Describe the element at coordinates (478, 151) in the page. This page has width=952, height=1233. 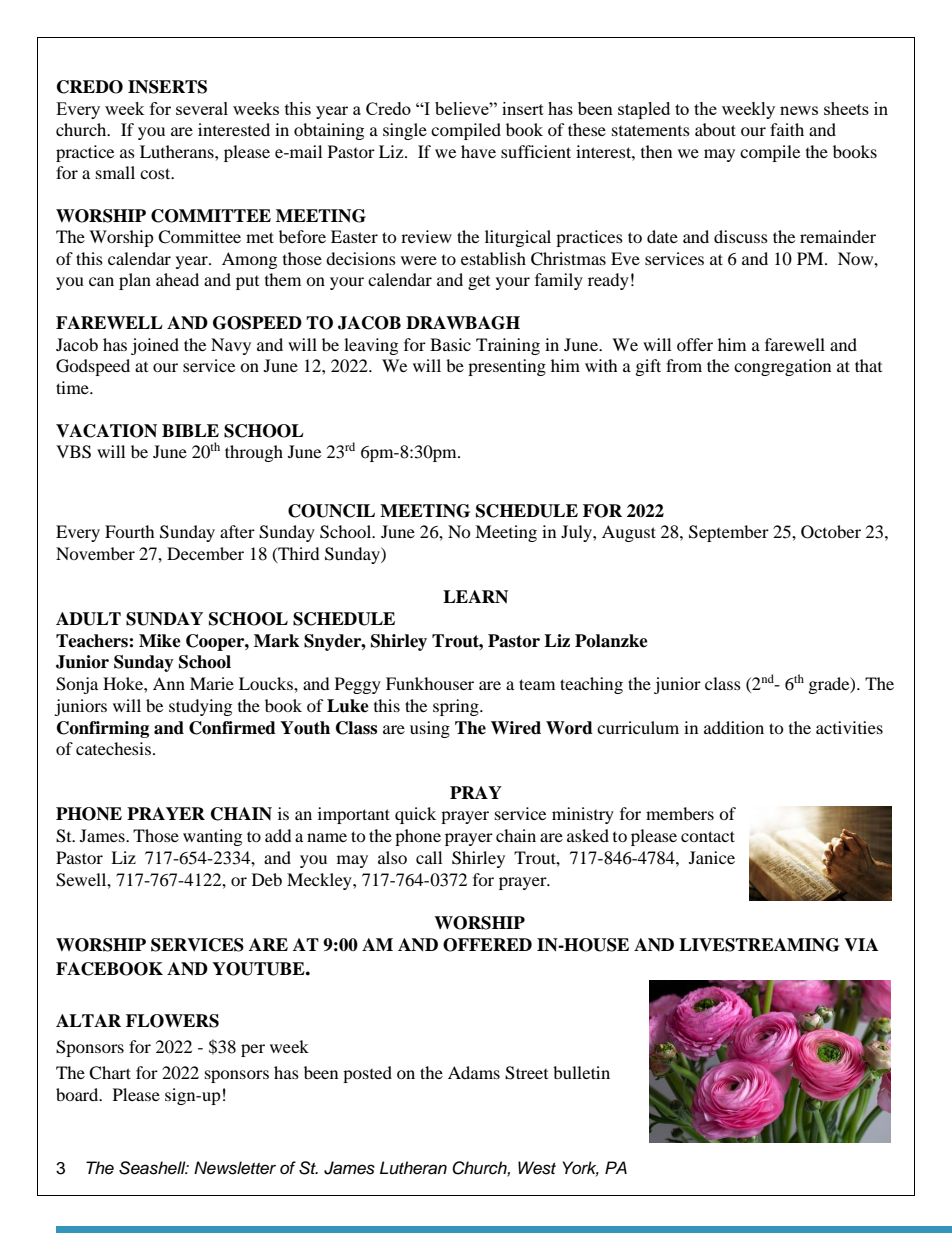
I see `have` at that location.
